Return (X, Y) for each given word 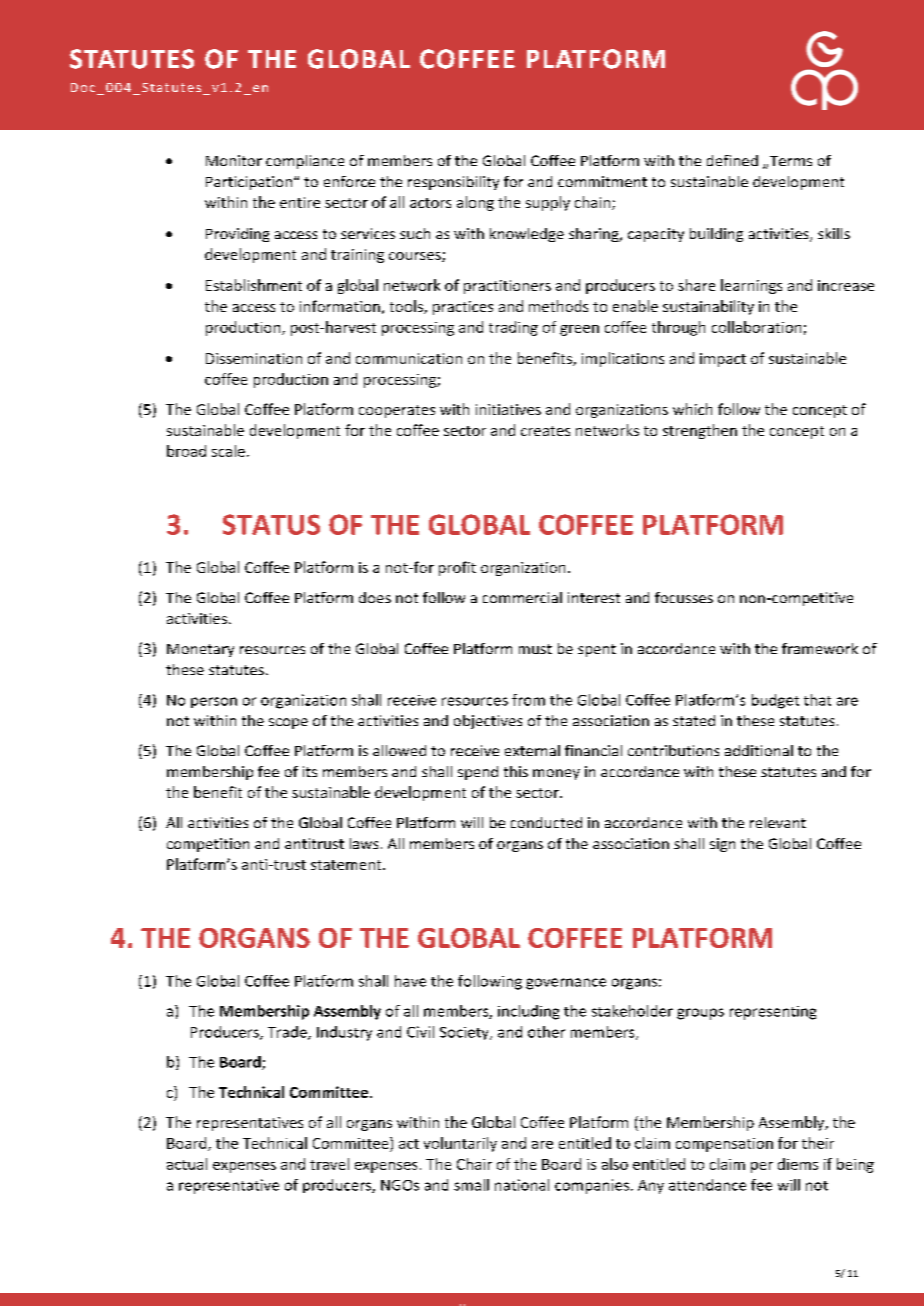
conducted (546, 822)
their (818, 1143)
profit (457, 568)
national (522, 1185)
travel (329, 1164)
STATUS (271, 524)
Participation (249, 183)
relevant (778, 822)
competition (208, 845)
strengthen (700, 431)
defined (732, 160)
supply (548, 203)
